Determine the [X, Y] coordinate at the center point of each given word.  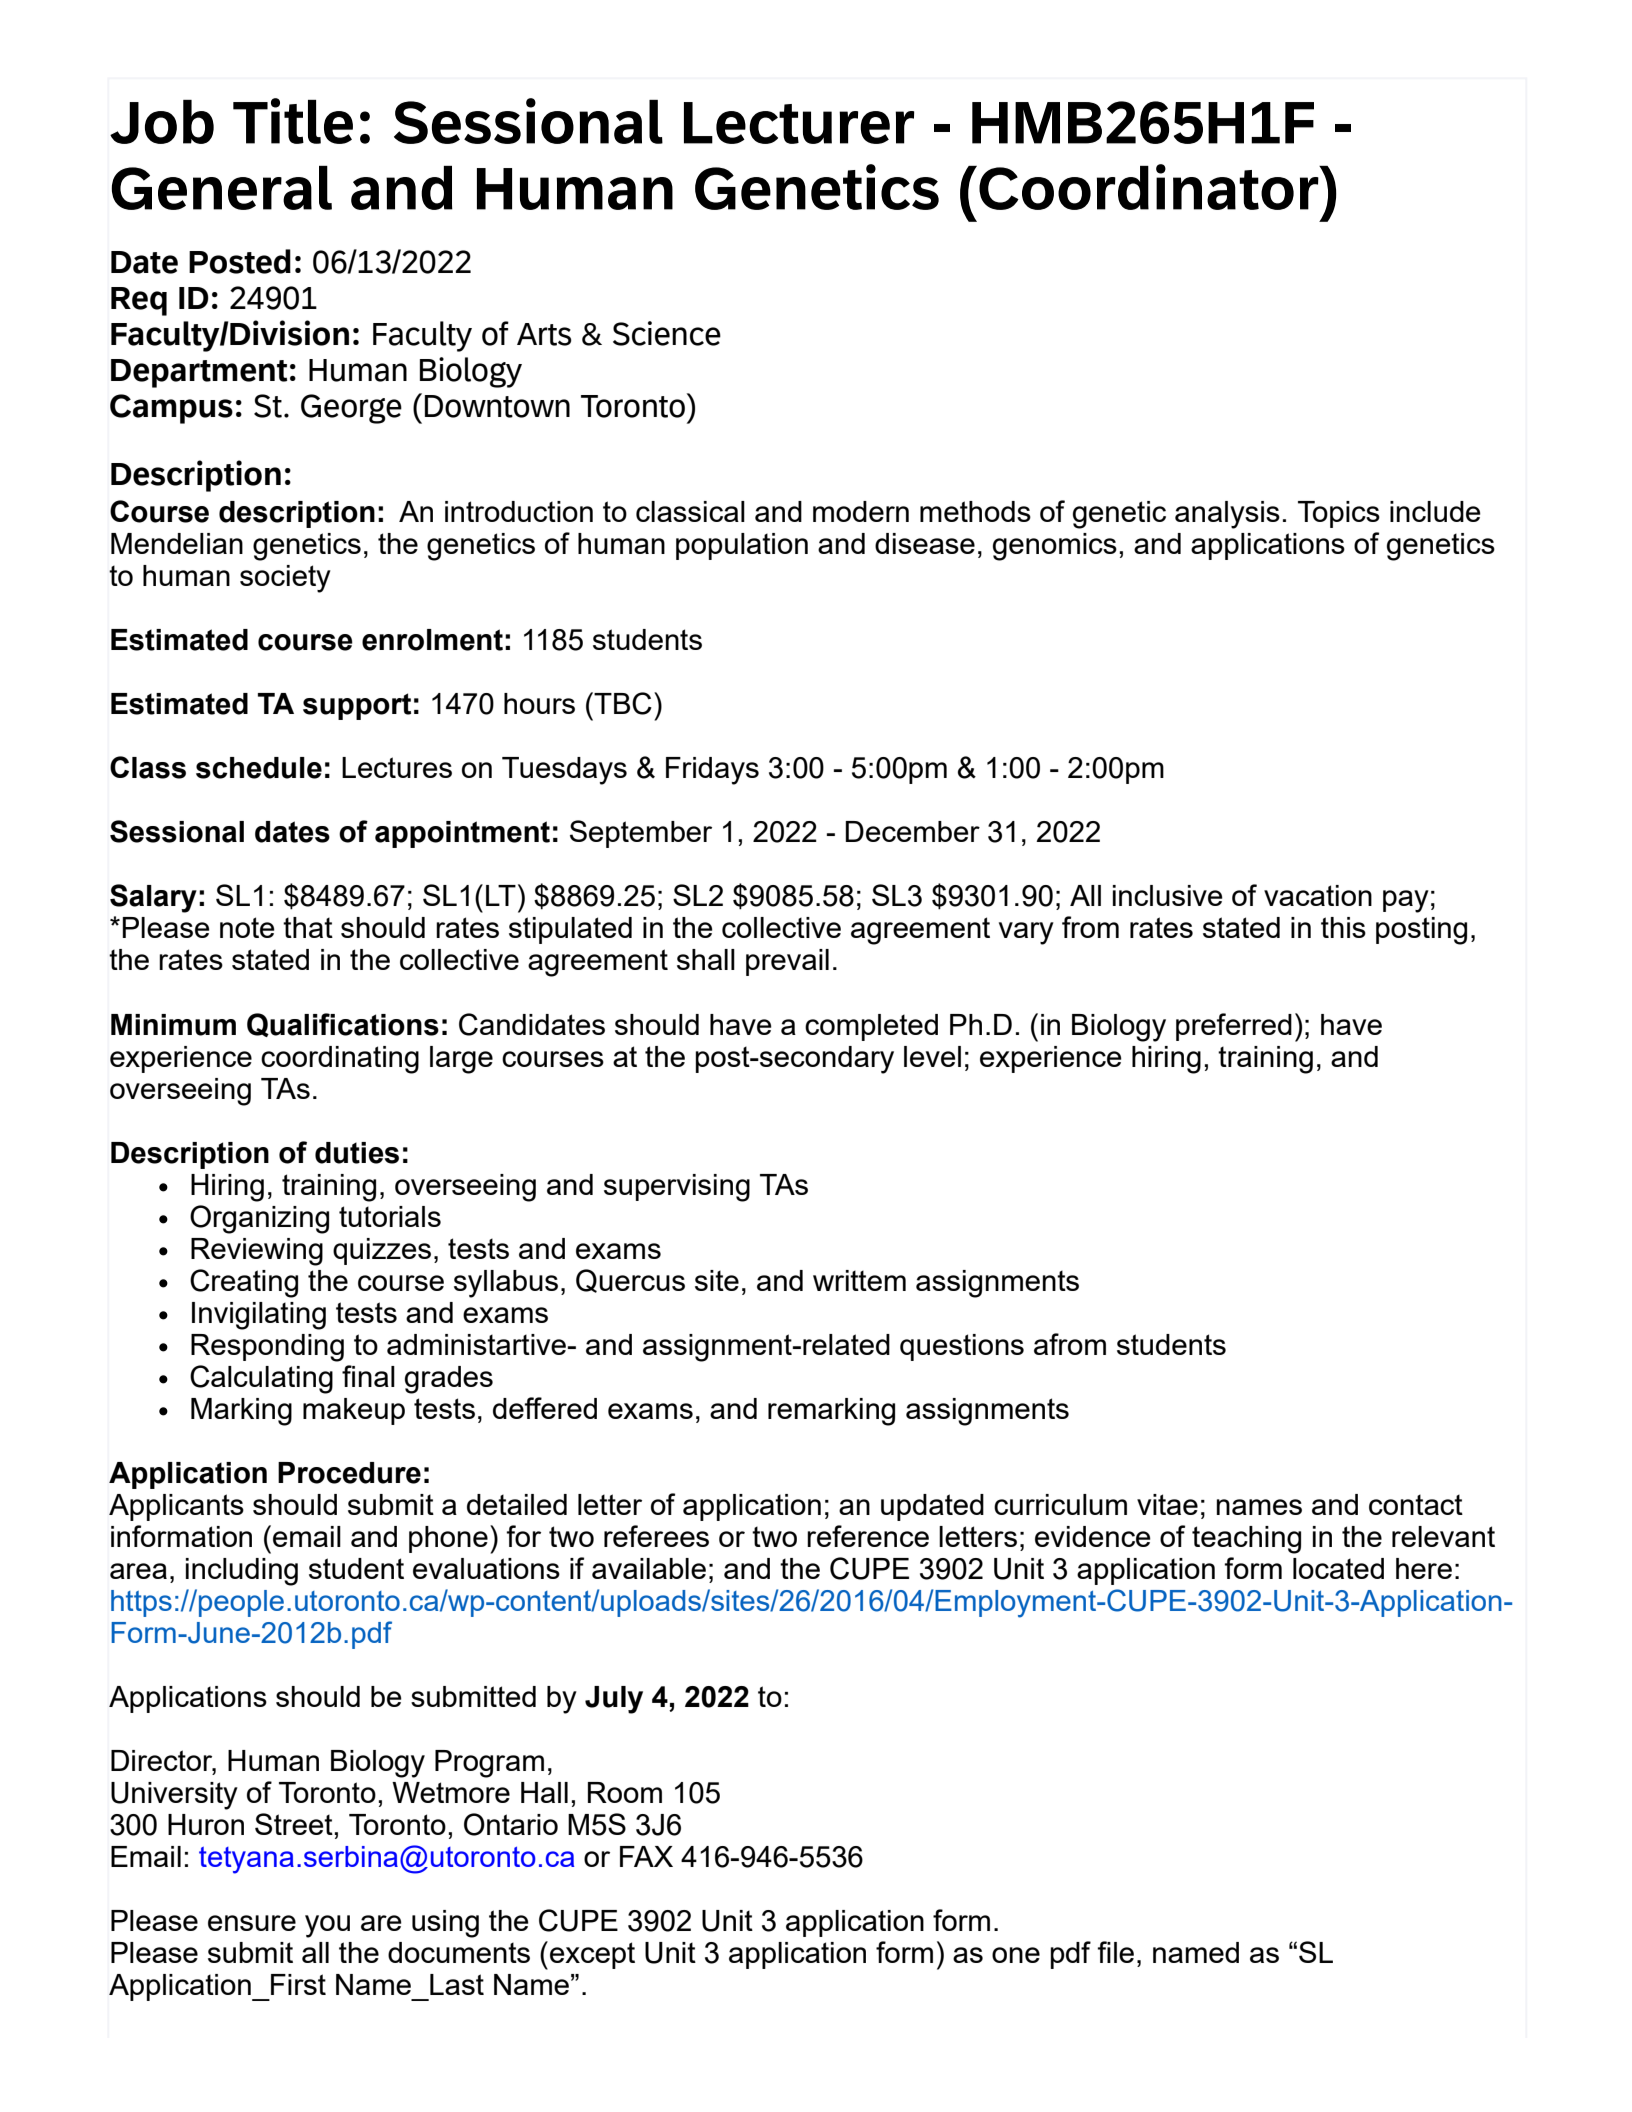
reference [868, 1536]
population [742, 546]
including [242, 1572]
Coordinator [1150, 187]
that [308, 927]
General [221, 188]
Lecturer [799, 123]
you [327, 1926]
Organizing [259, 1219]
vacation [1318, 895]
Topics [1339, 514]
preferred [1234, 1027]
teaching [1246, 1540]
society [285, 579]
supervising [677, 1188]
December [912, 831]
